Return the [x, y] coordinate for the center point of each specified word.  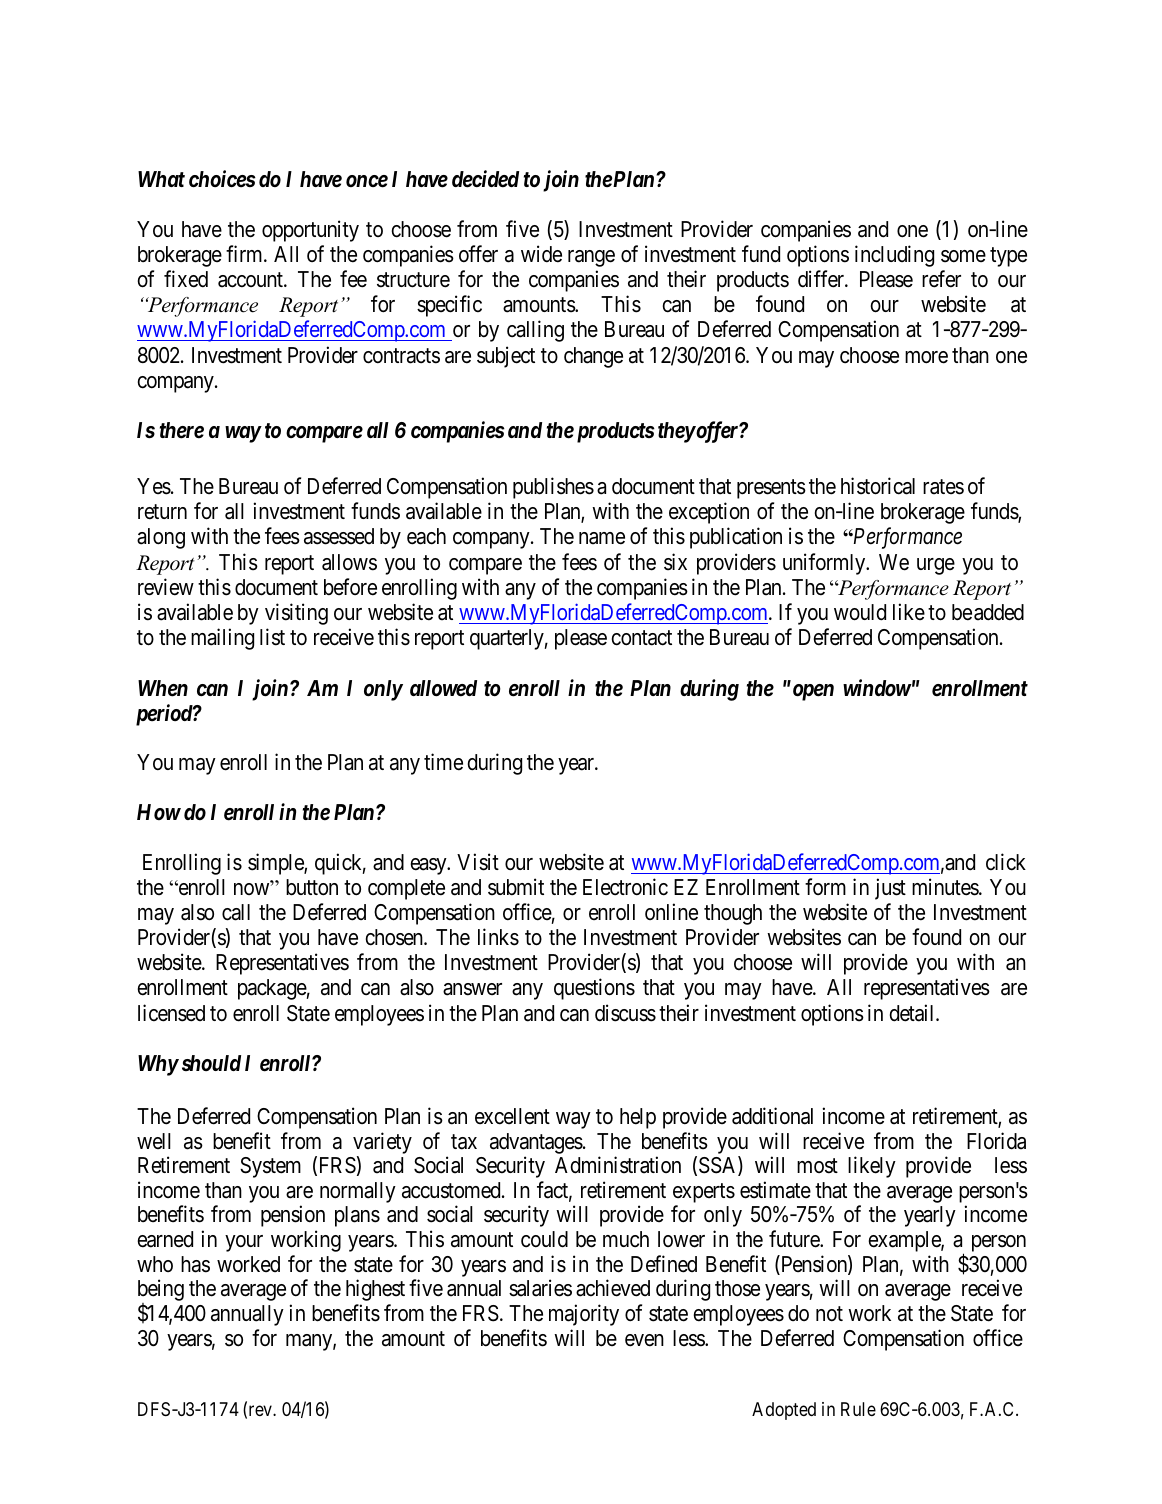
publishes [553, 488]
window [877, 687]
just [890, 889]
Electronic [625, 887]
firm [245, 253]
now [253, 889]
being [161, 1291]
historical [878, 486]
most [817, 1166]
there [182, 430]
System [270, 1167]
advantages [536, 1143]
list [272, 637]
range [591, 258]
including [894, 256]
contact [641, 638]
